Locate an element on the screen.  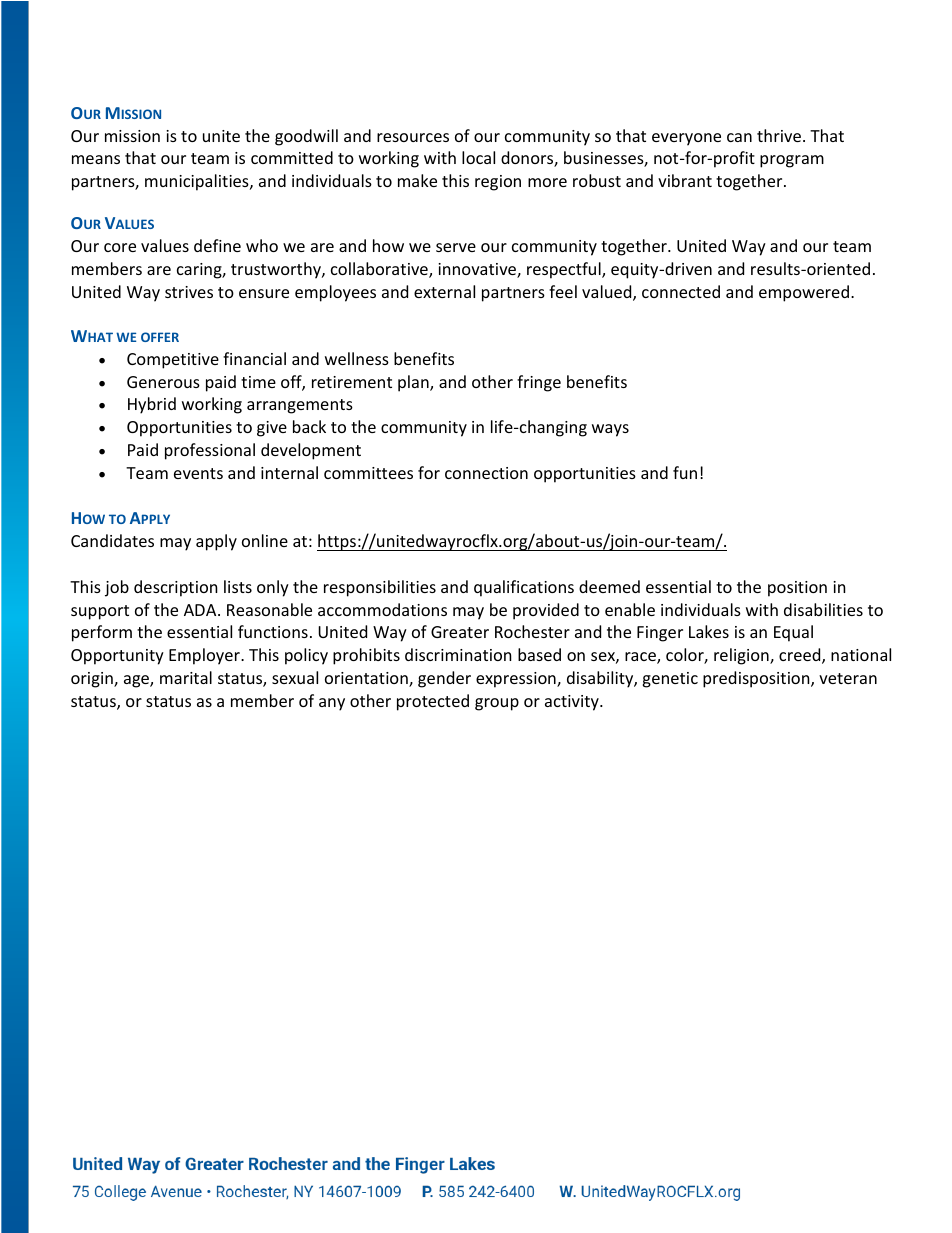
marital is located at coordinates (186, 677).
